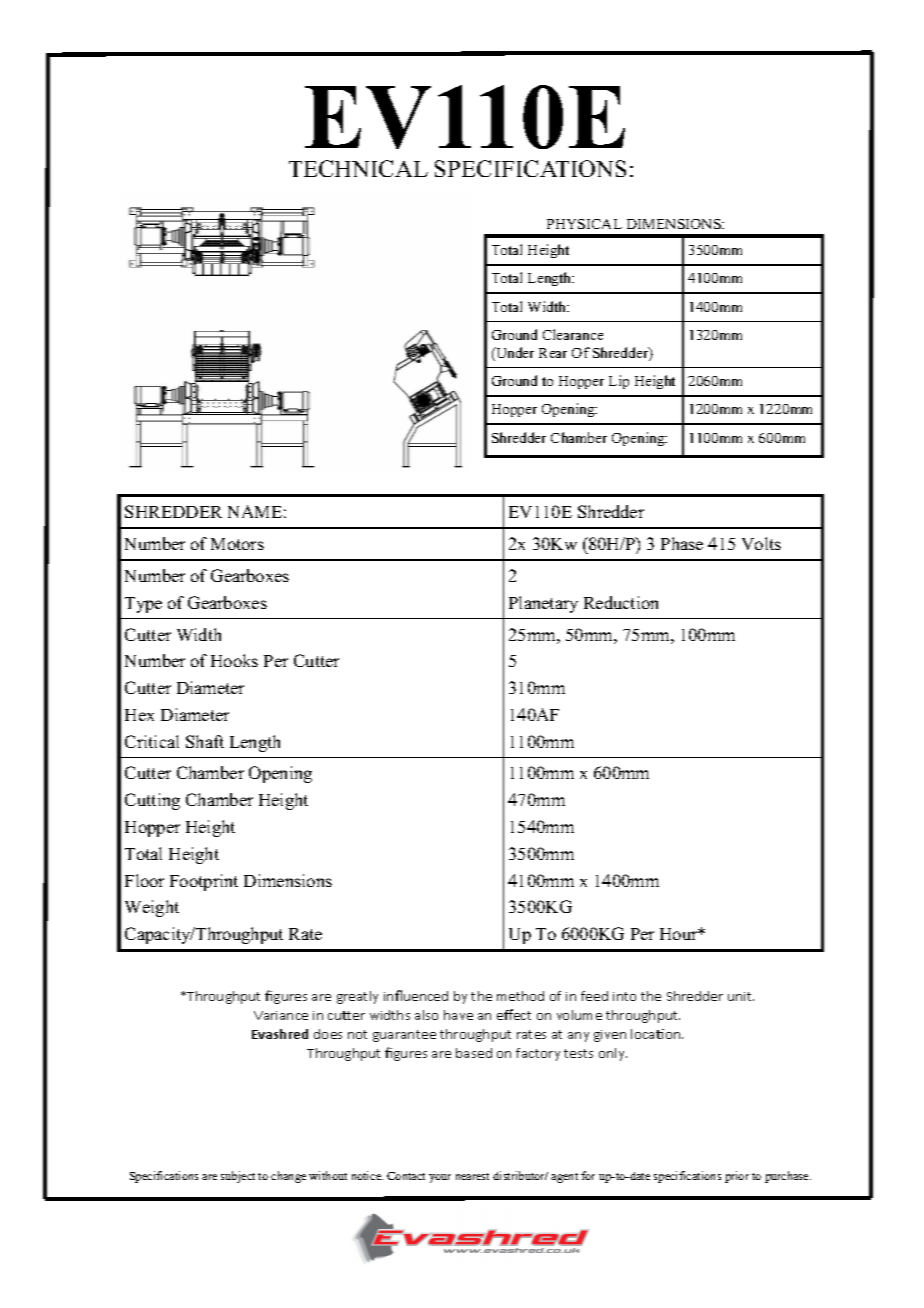 The height and width of the screenshot is (1308, 924). Describe the element at coordinates (204, 882) in the screenshot. I see `Footprint` at that location.
